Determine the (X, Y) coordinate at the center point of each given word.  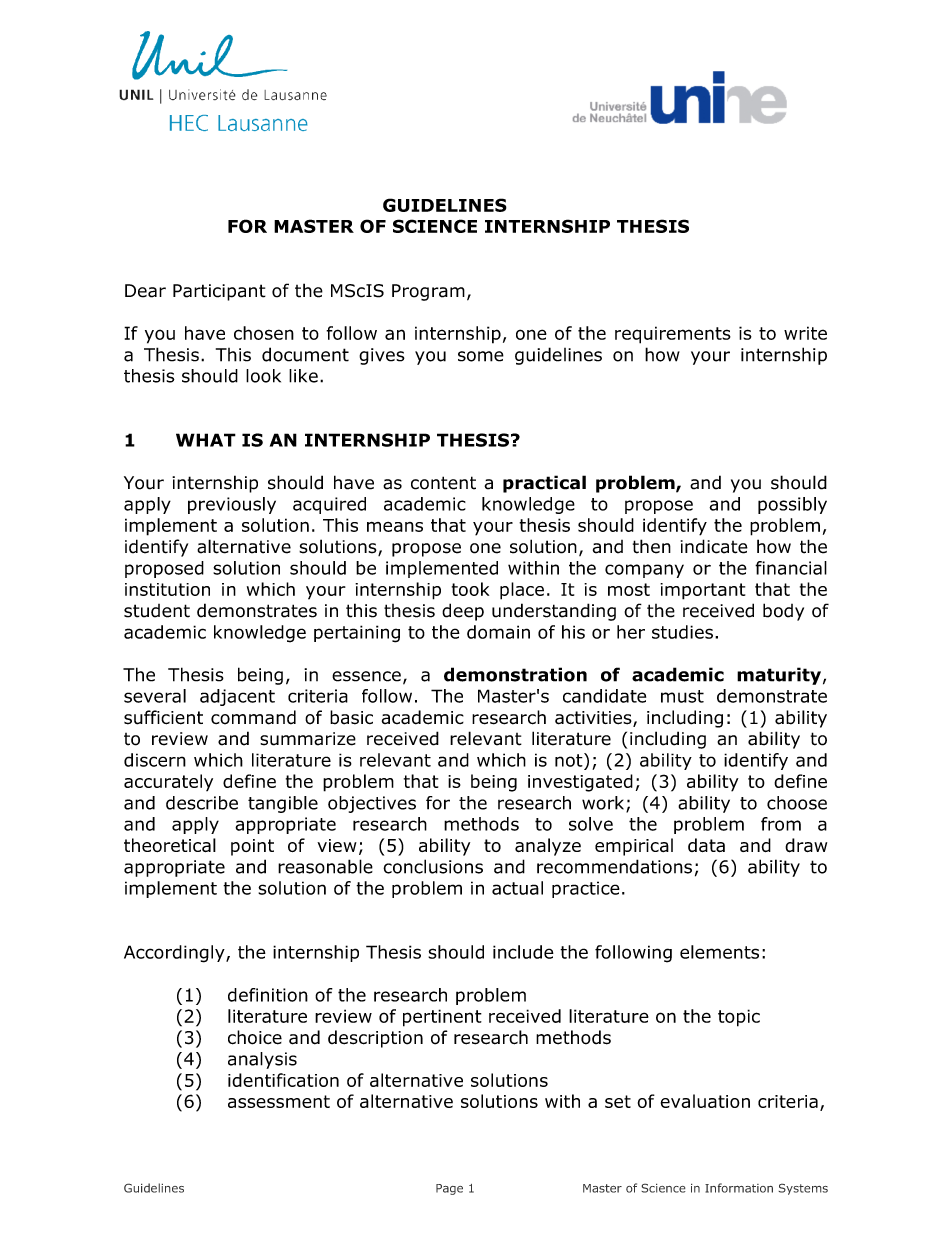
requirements (673, 335)
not (570, 760)
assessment (279, 1101)
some (481, 356)
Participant (219, 292)
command (253, 717)
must (682, 696)
